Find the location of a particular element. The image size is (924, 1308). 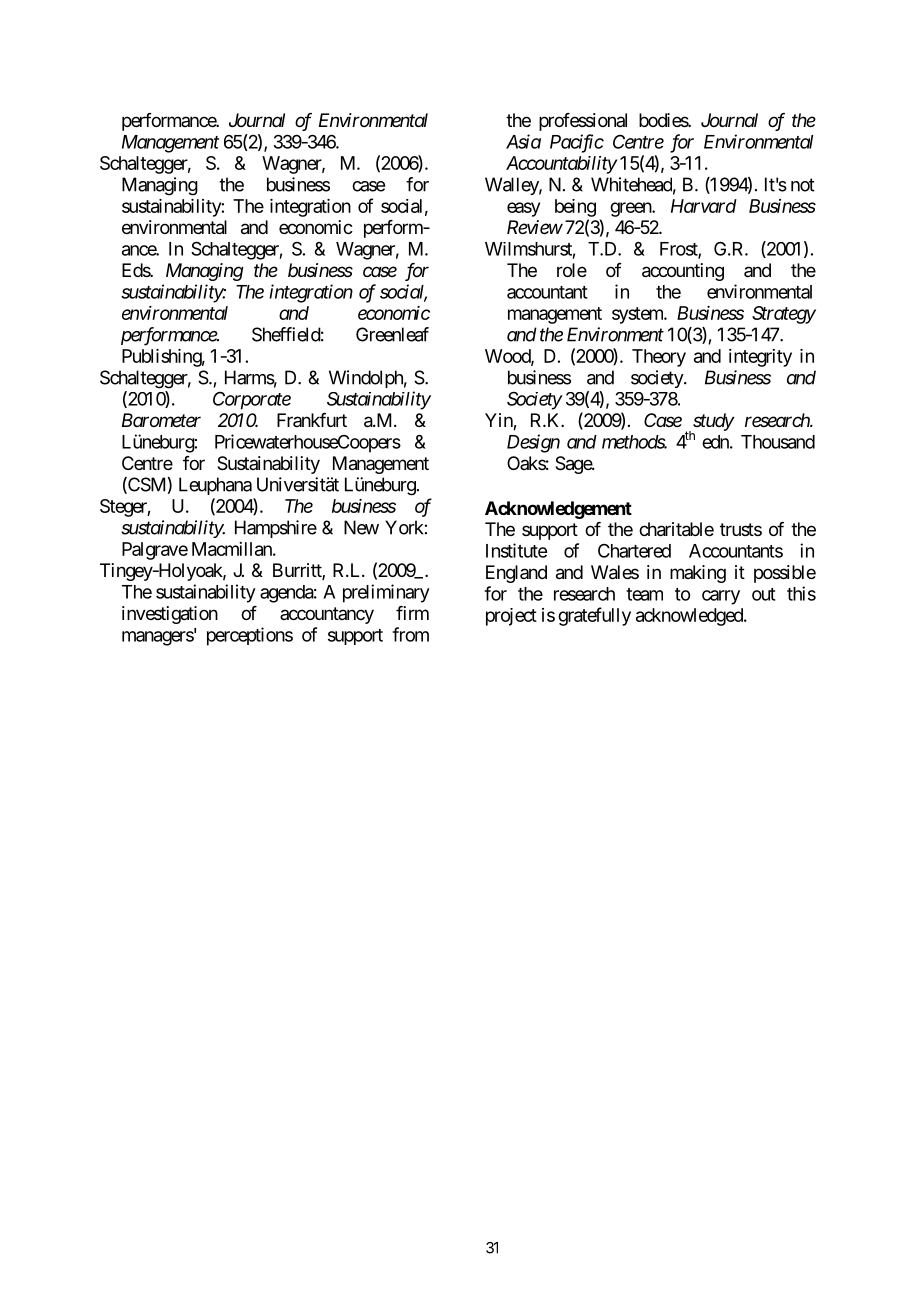

New is located at coordinates (361, 527).
